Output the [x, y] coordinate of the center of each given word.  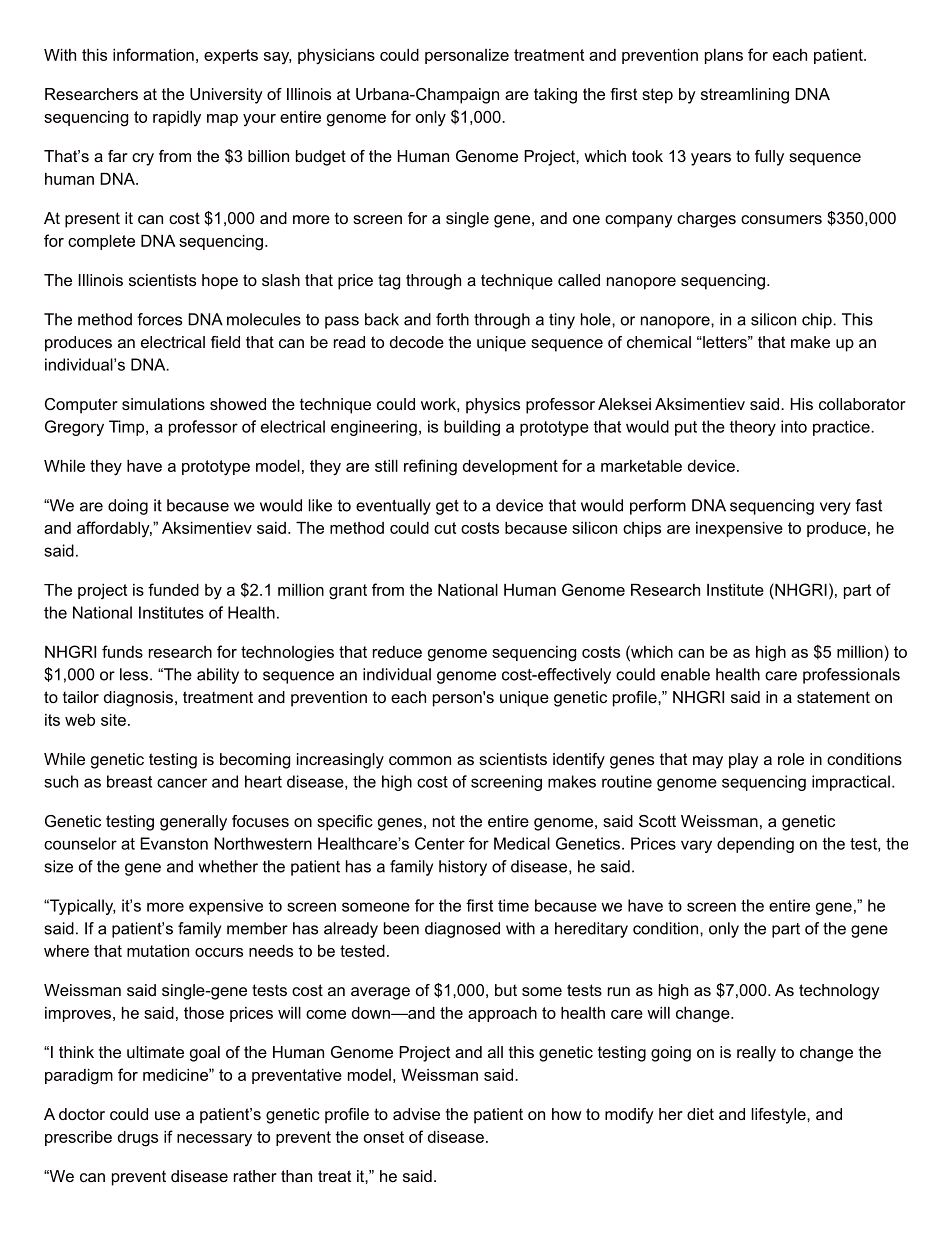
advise [416, 1114]
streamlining [745, 96]
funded [173, 589]
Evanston [174, 843]
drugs [138, 1139]
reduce [397, 652]
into [794, 426]
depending [755, 845]
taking [555, 96]
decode [417, 342]
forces [159, 319]
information [153, 54]
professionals [851, 676]
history [463, 868]
